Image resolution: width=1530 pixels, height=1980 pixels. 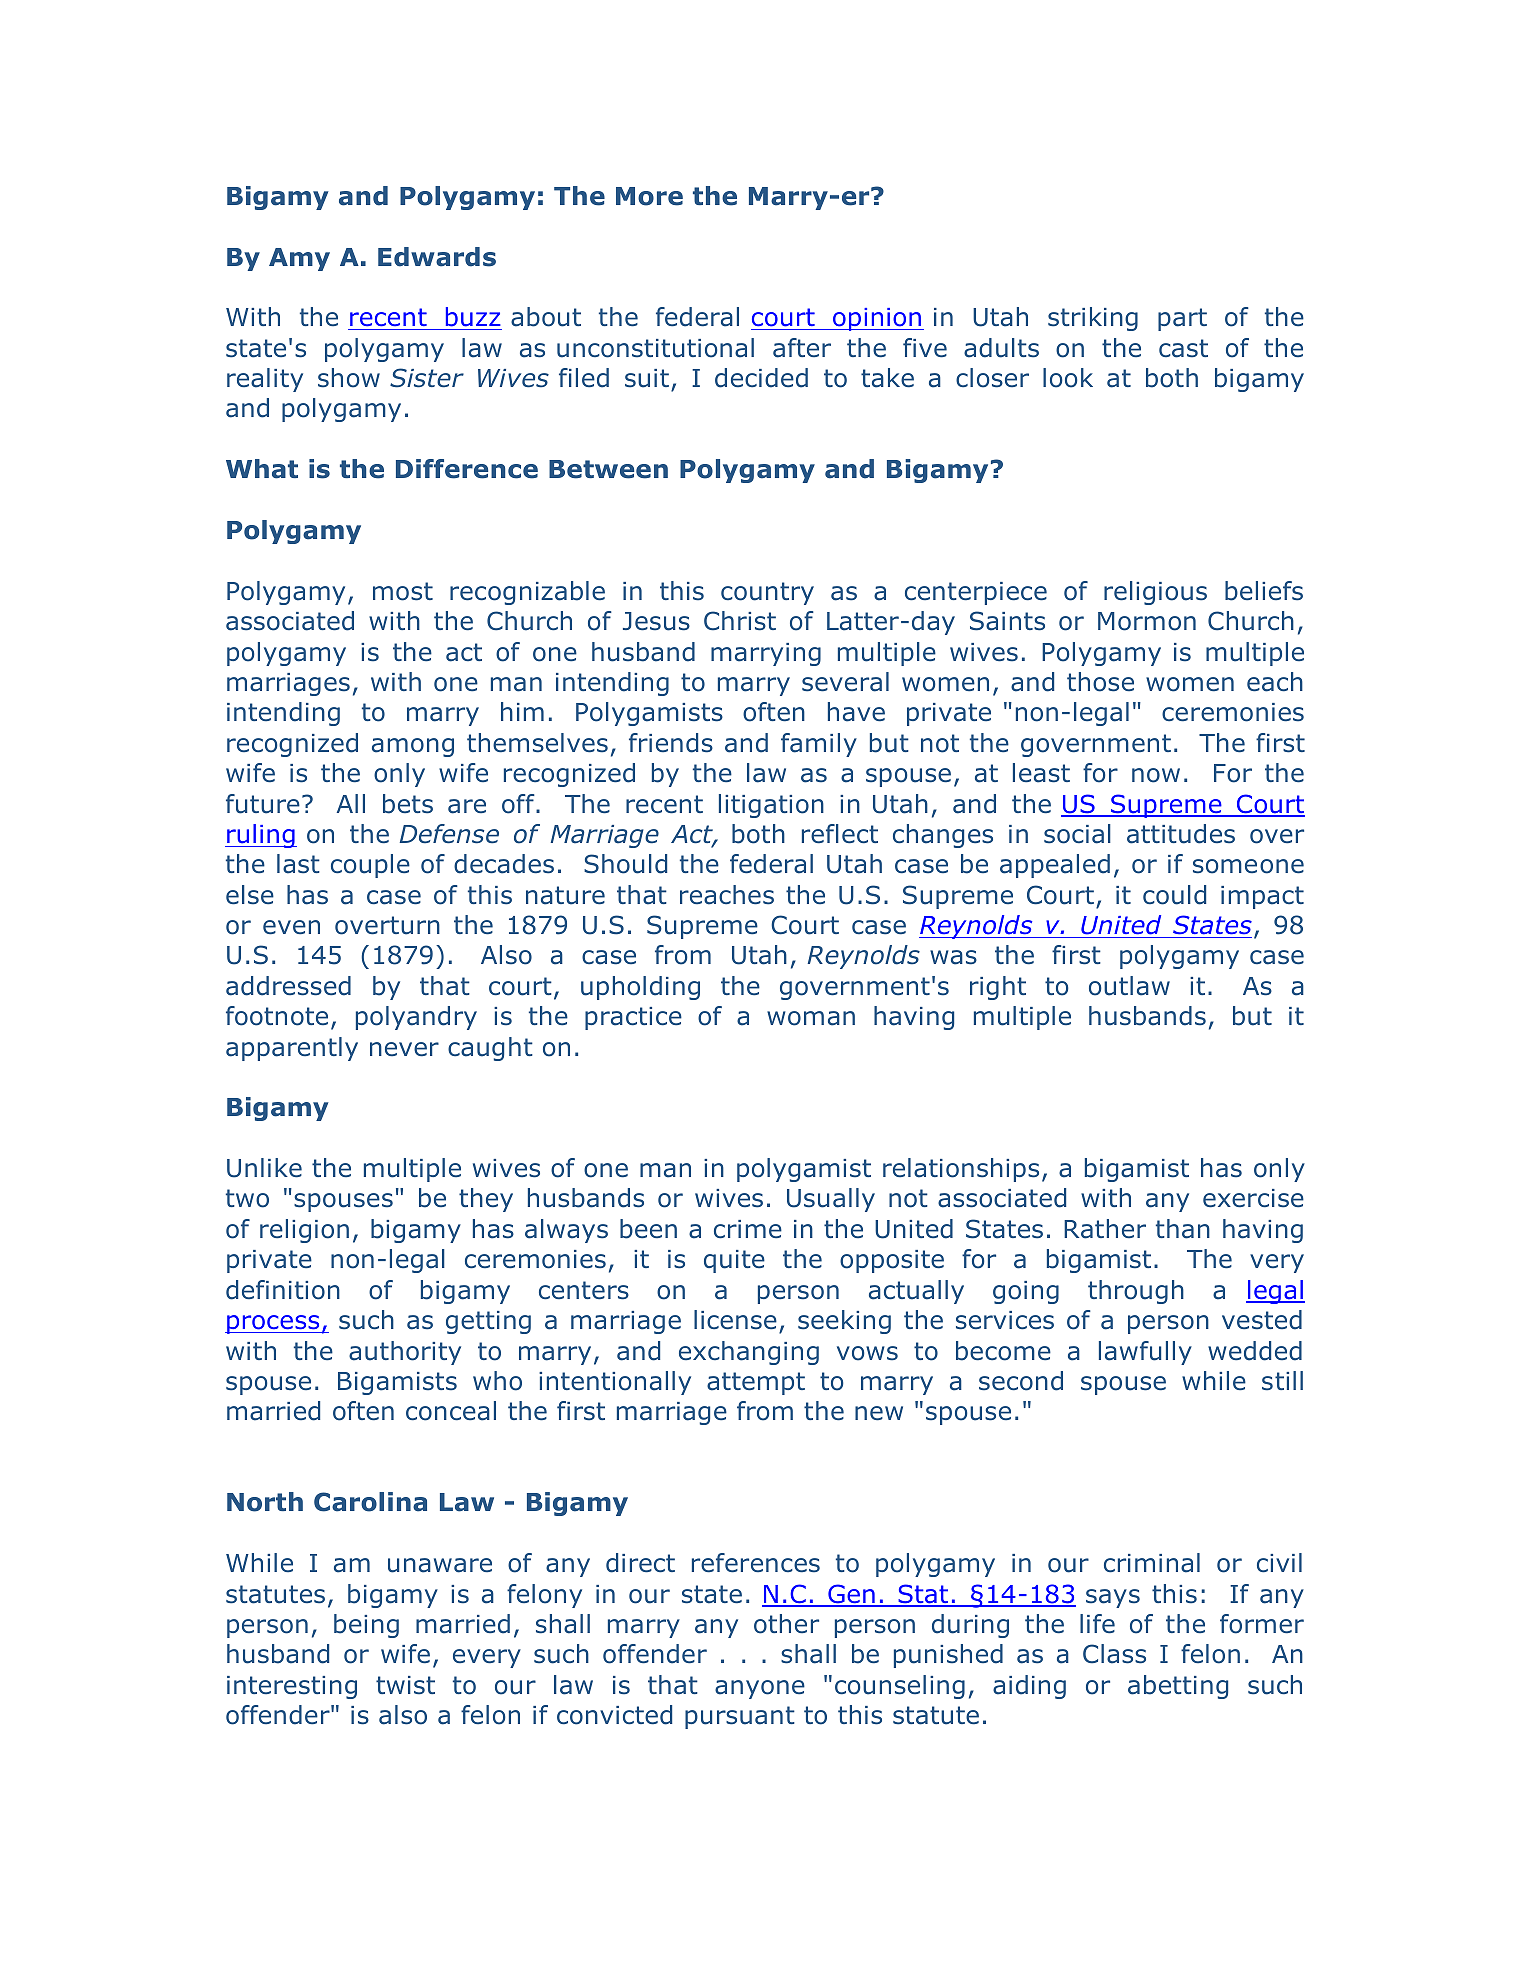 What do you see at coordinates (649, 196) in the page?
I see `More` at bounding box center [649, 196].
